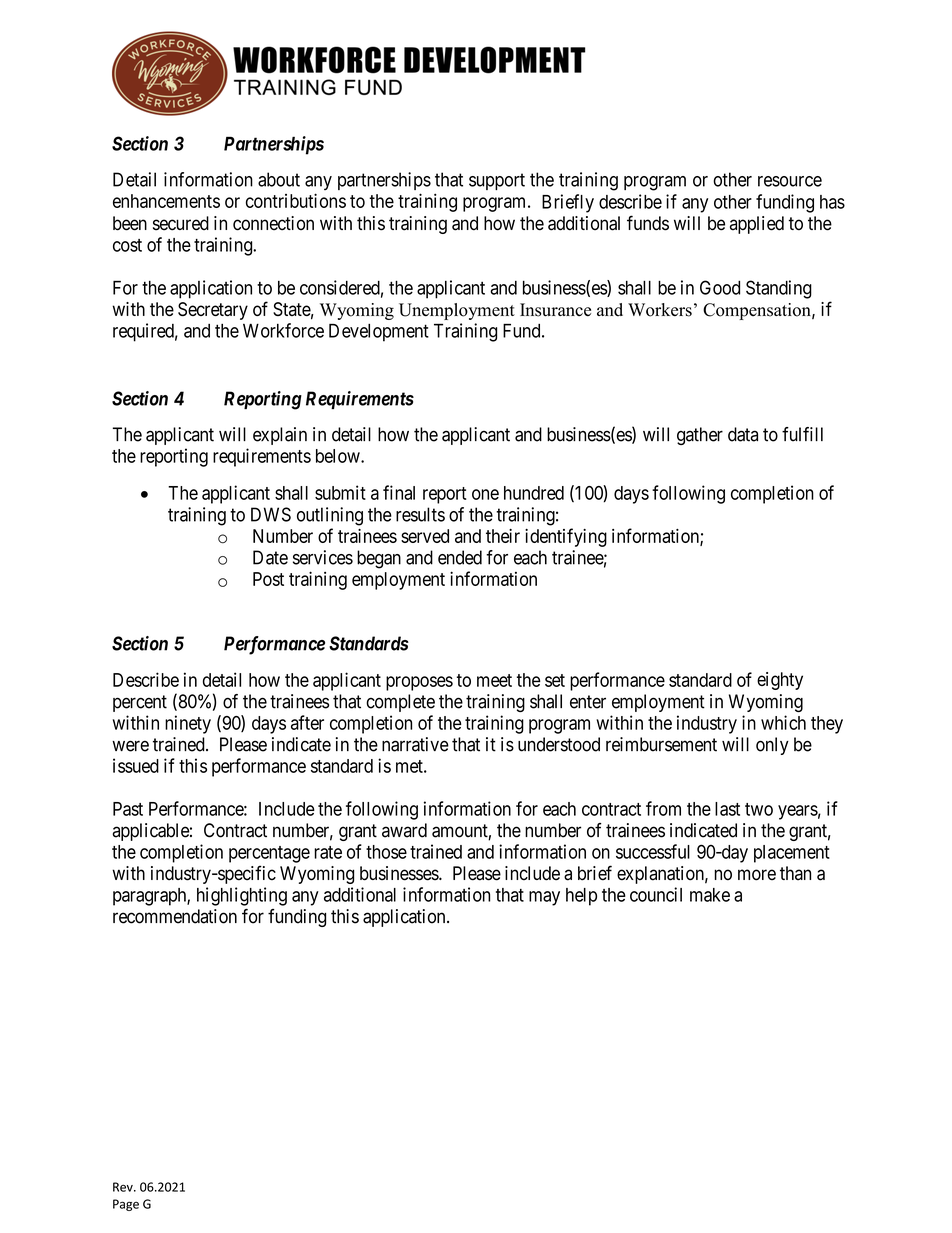 This document has width=952, height=1233. I want to click on meet, so click(494, 680).
